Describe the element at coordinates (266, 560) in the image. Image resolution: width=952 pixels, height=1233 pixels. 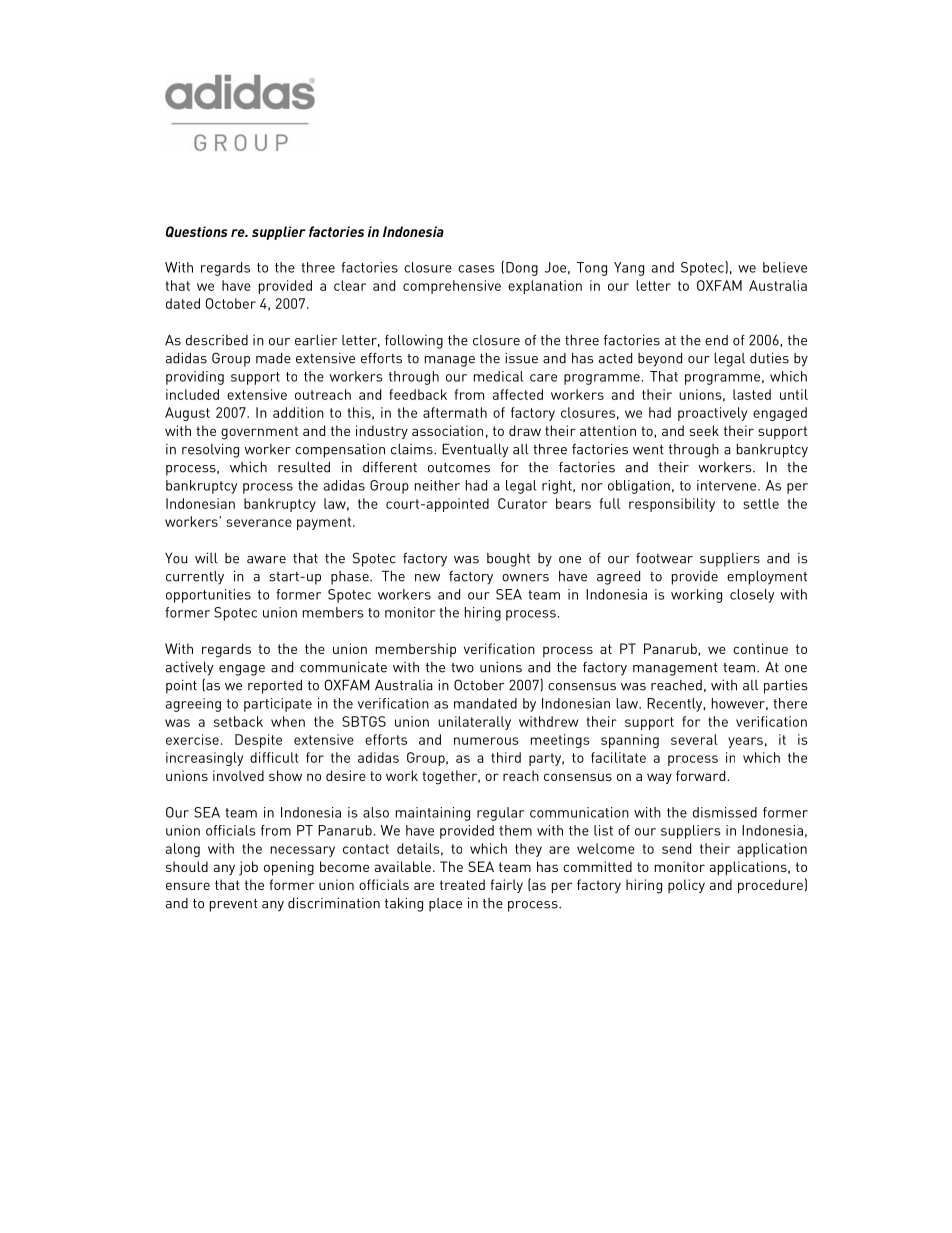
I see `aware` at that location.
